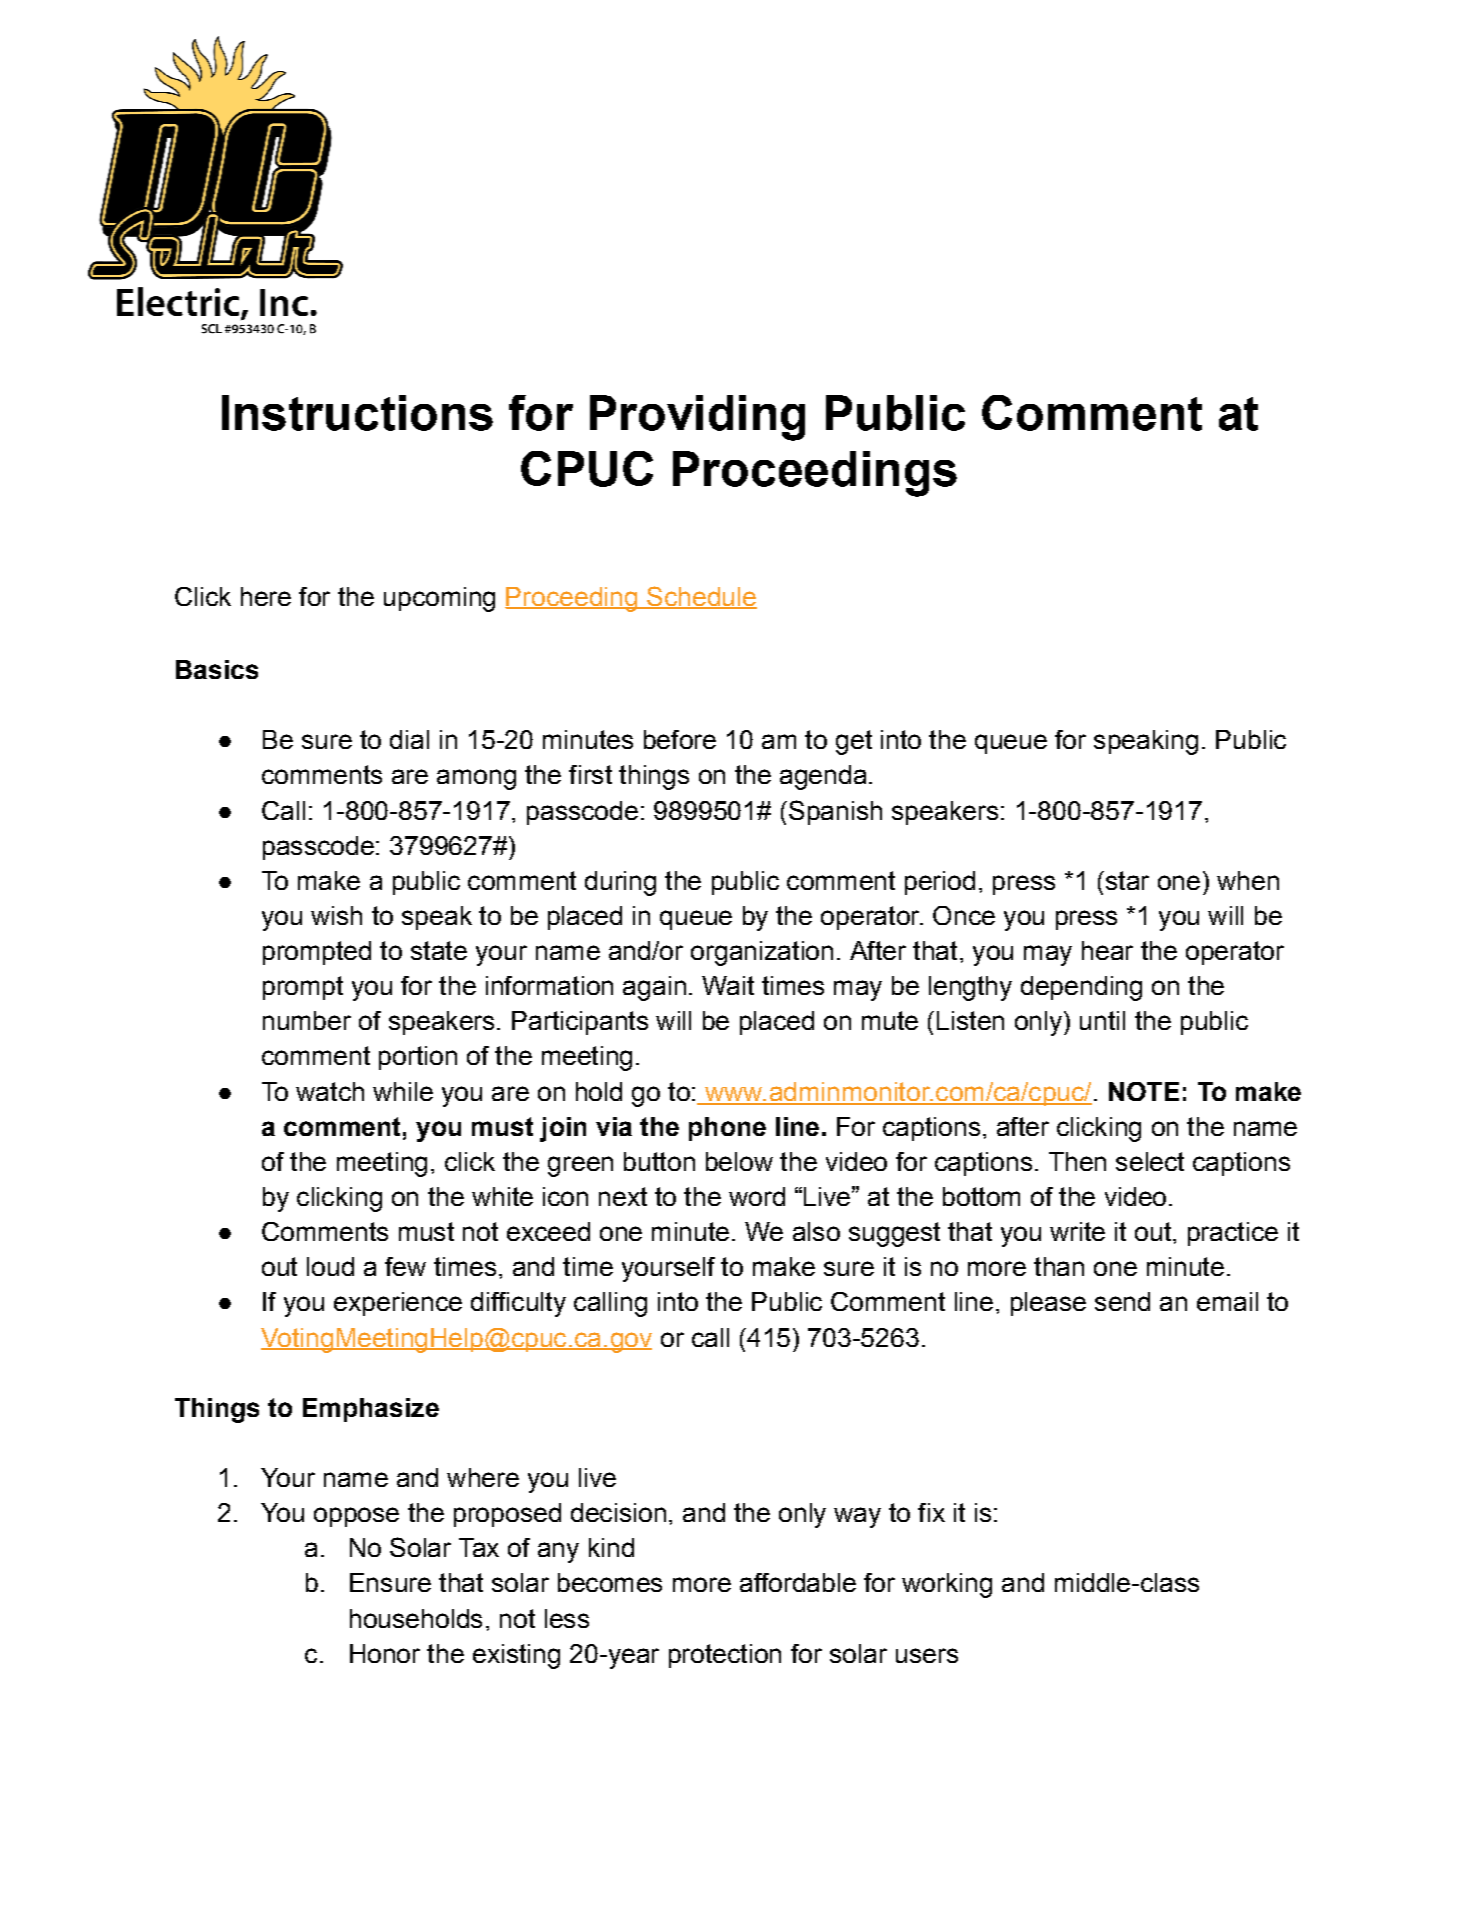 The height and width of the page is (1913, 1478). What do you see at coordinates (330, 1266) in the page?
I see `loud` at bounding box center [330, 1266].
